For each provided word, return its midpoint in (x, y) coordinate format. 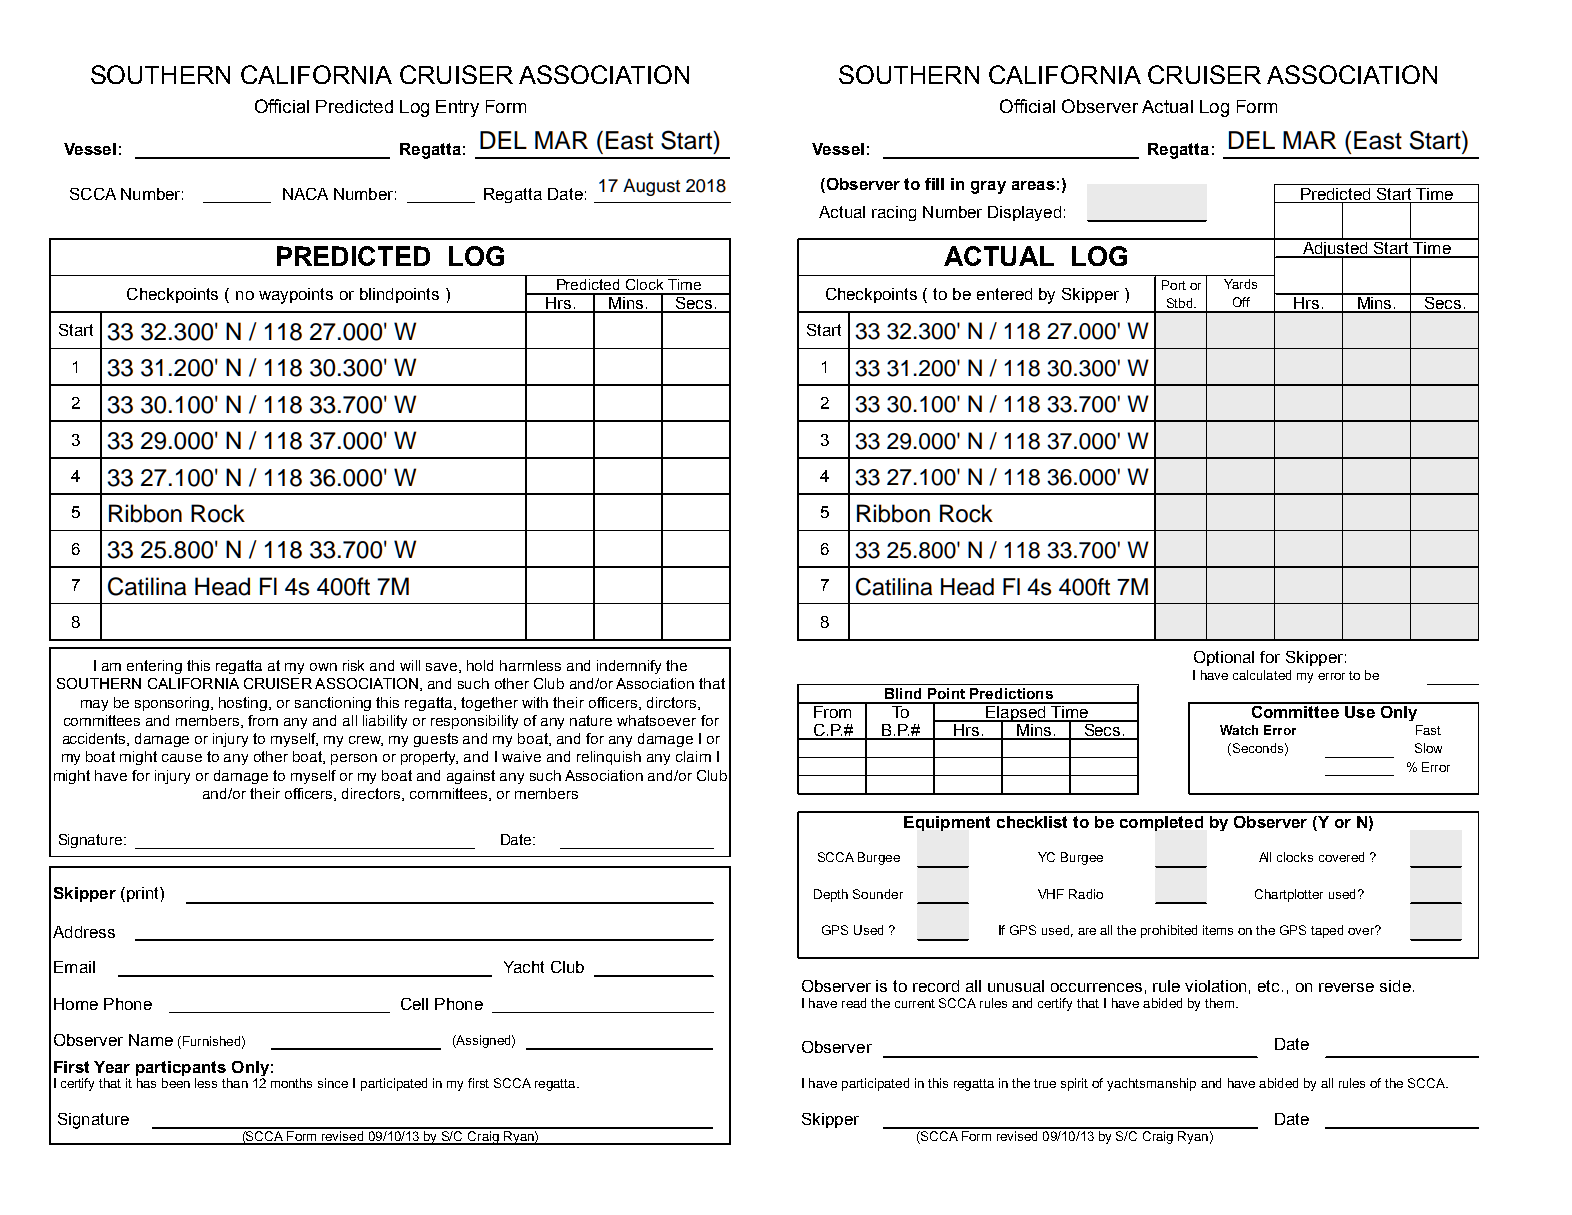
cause (182, 758)
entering (154, 667)
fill (934, 184)
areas (1033, 185)
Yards (1240, 284)
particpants (181, 1068)
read (854, 1003)
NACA (305, 194)
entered (1004, 294)
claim (693, 756)
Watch (1239, 730)
